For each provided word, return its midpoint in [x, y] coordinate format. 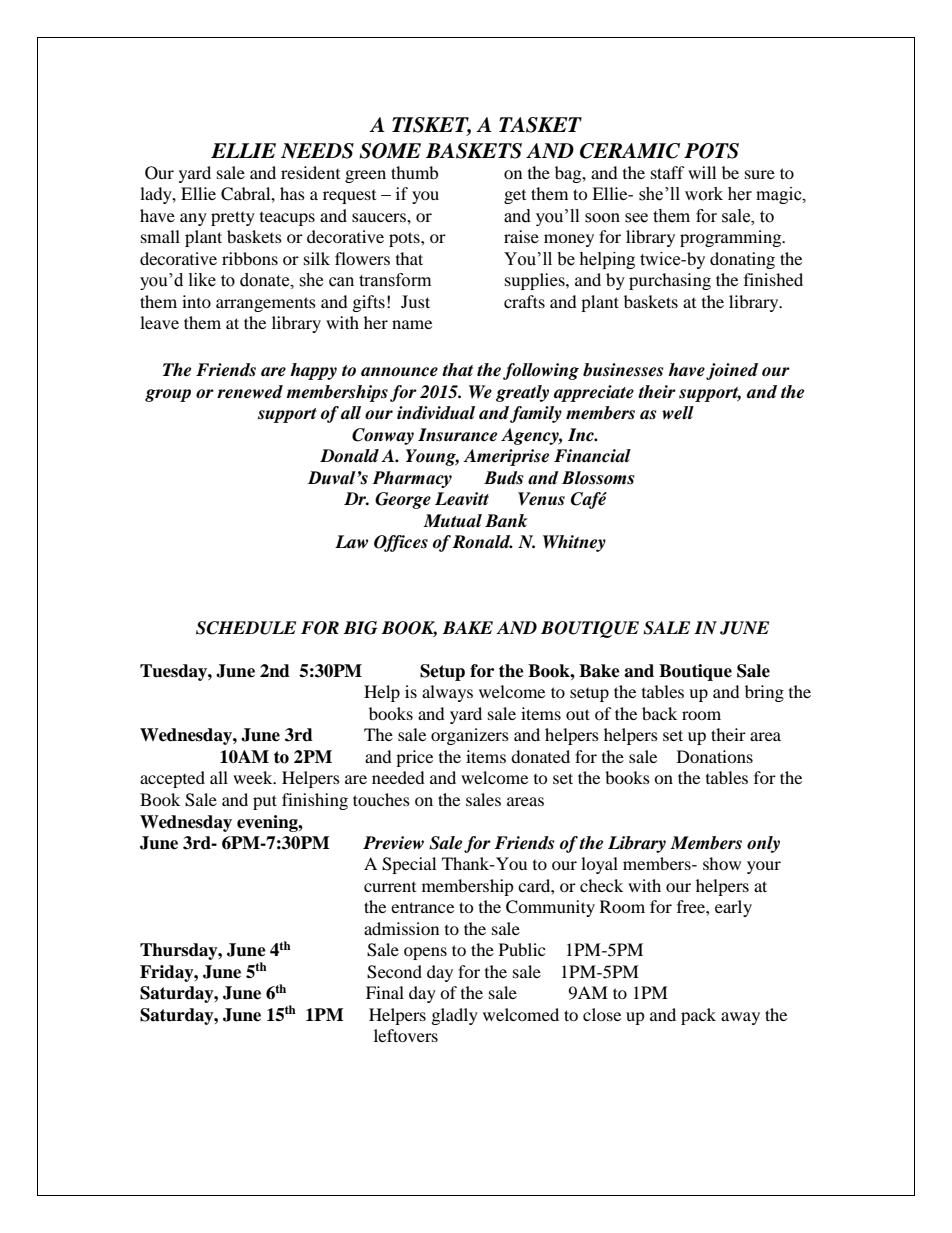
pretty [233, 218]
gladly [455, 1016]
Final [385, 992]
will [702, 172]
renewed [250, 392]
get [515, 197]
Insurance [457, 435]
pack [698, 1016]
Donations [715, 756]
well [678, 413]
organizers [470, 736]
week [254, 777]
